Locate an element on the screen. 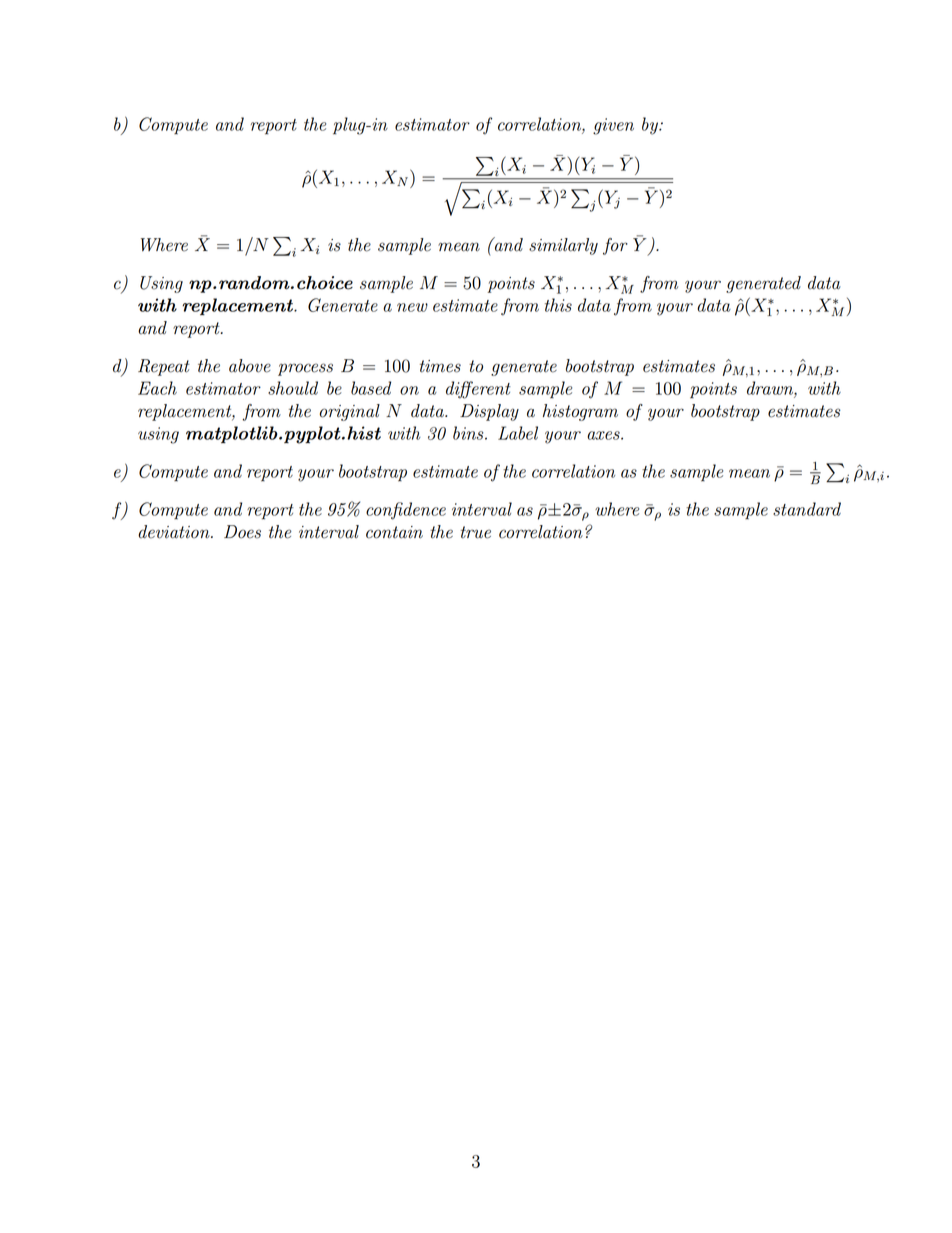 Image resolution: width=952 pixels, height=1233 pixels. new is located at coordinates (412, 307).
